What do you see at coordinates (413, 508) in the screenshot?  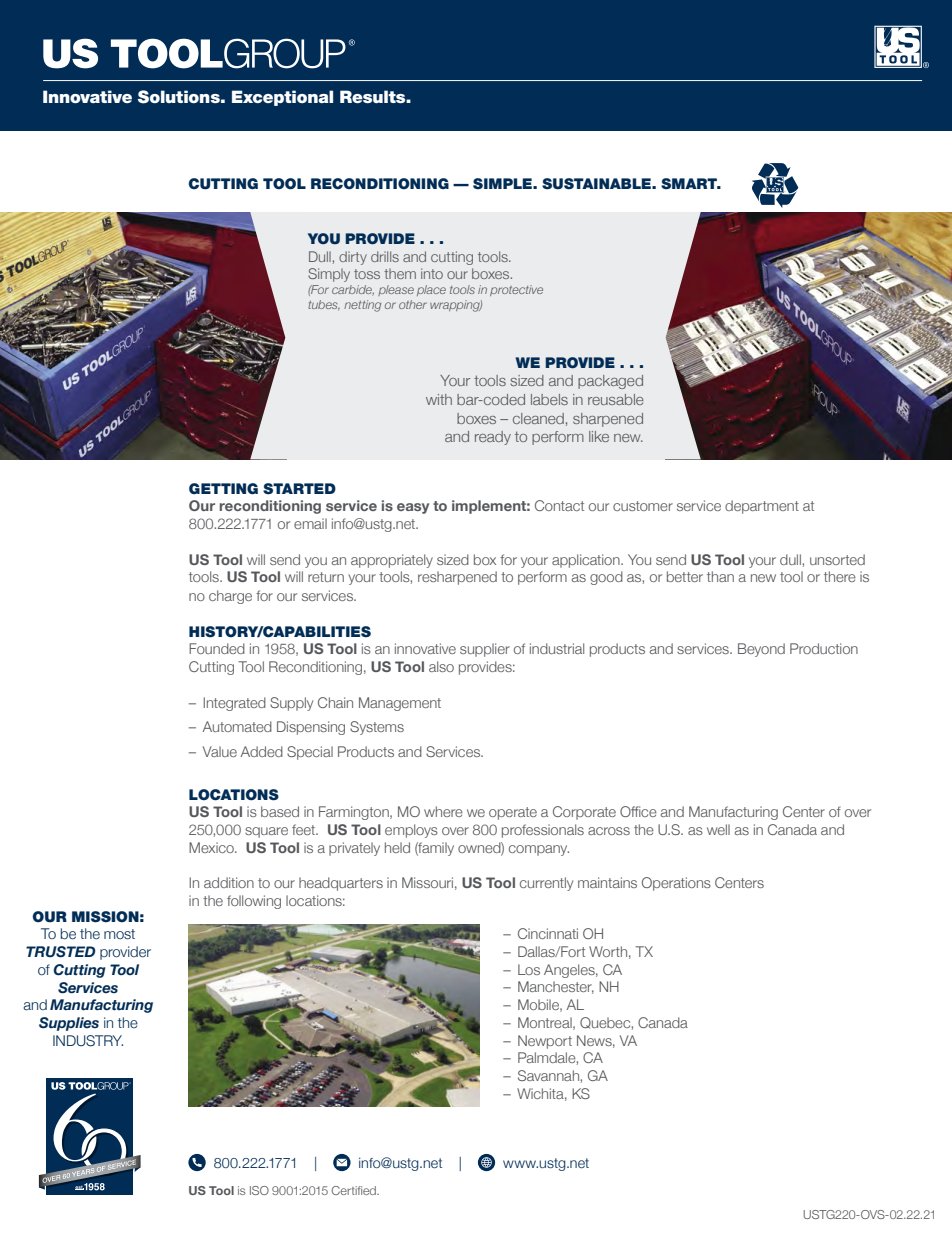 I see `easy` at bounding box center [413, 508].
